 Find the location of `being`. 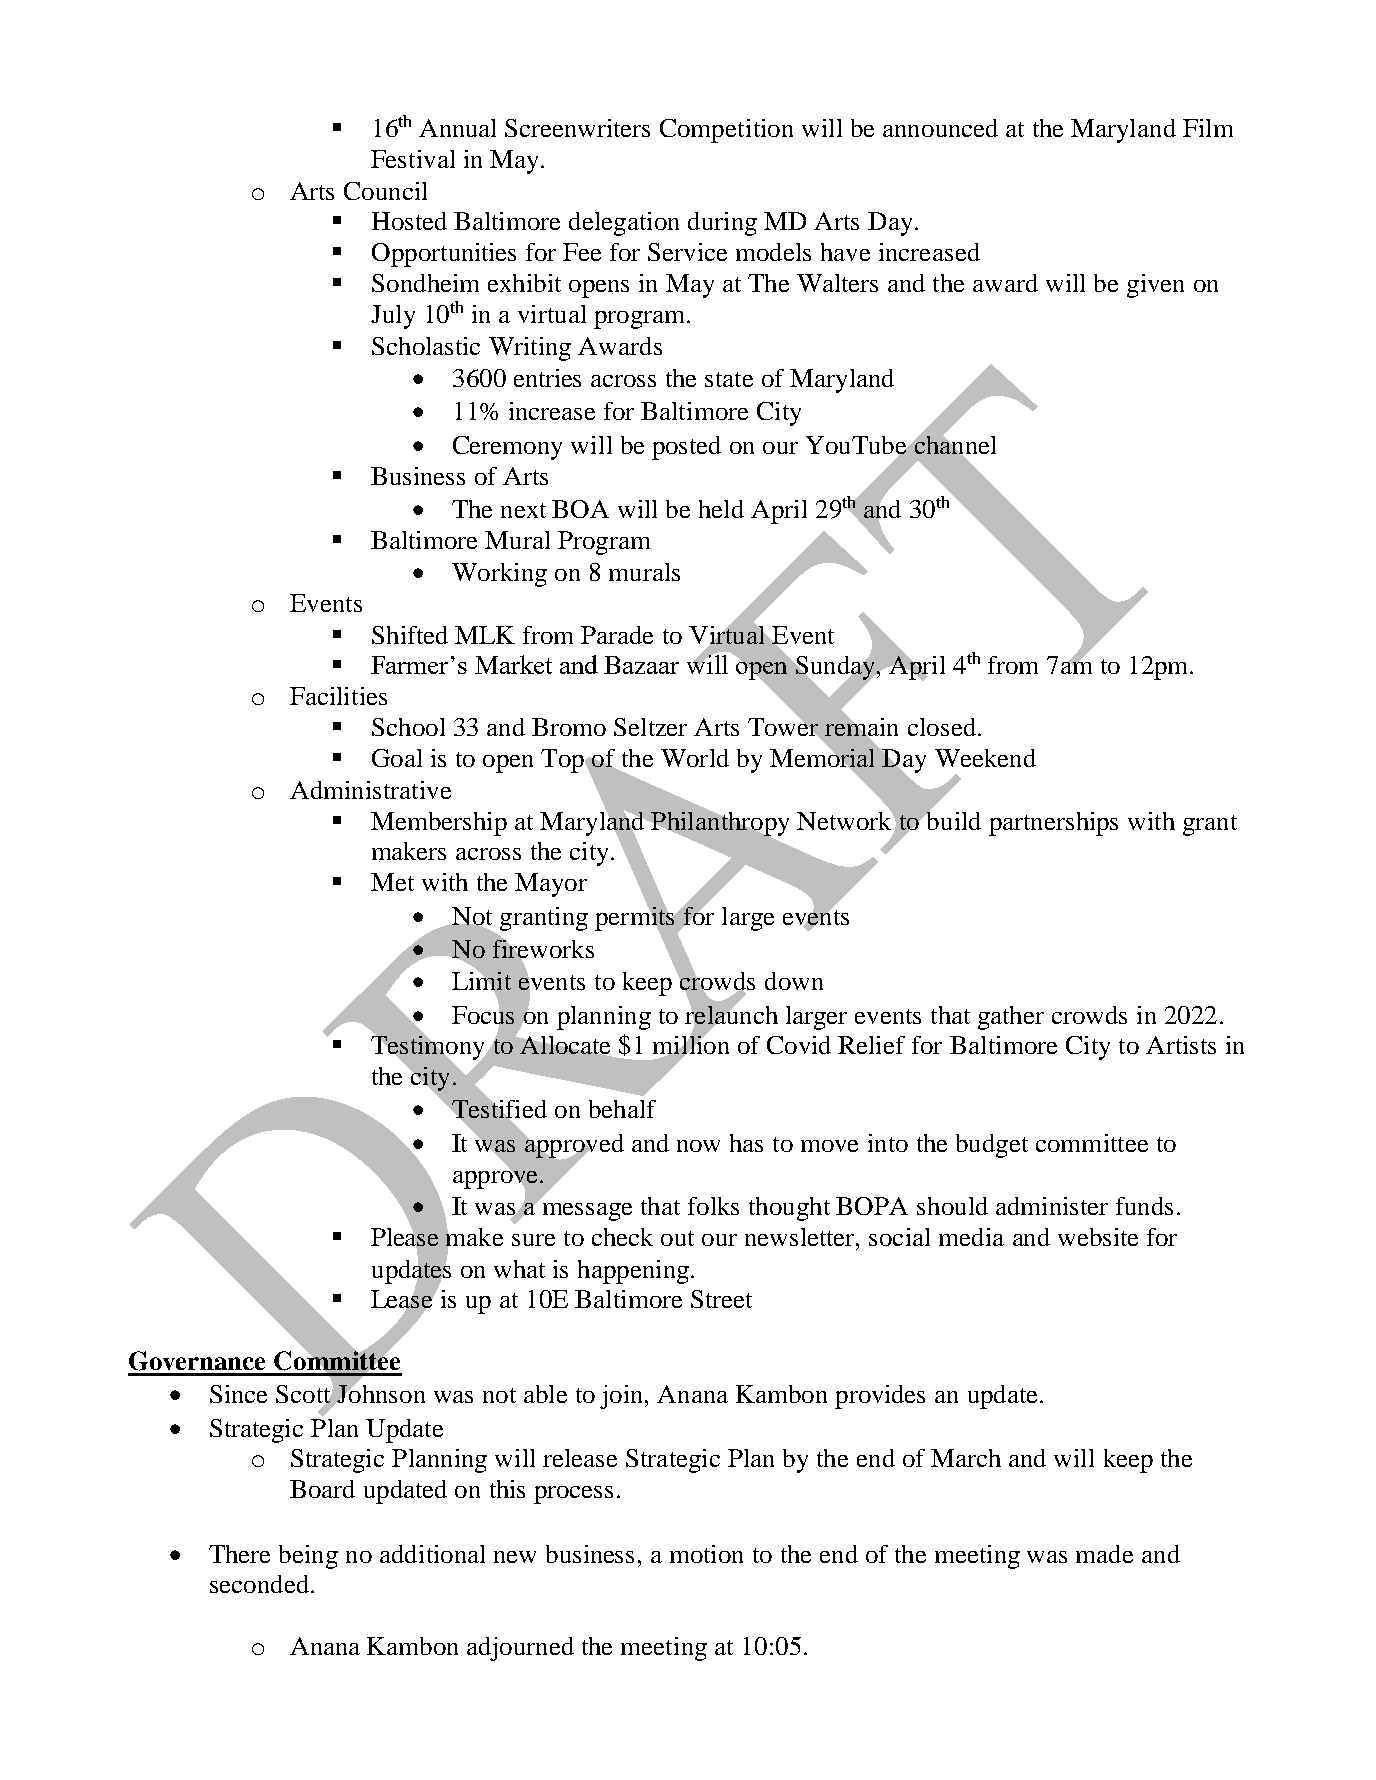

being is located at coordinates (308, 1557).
